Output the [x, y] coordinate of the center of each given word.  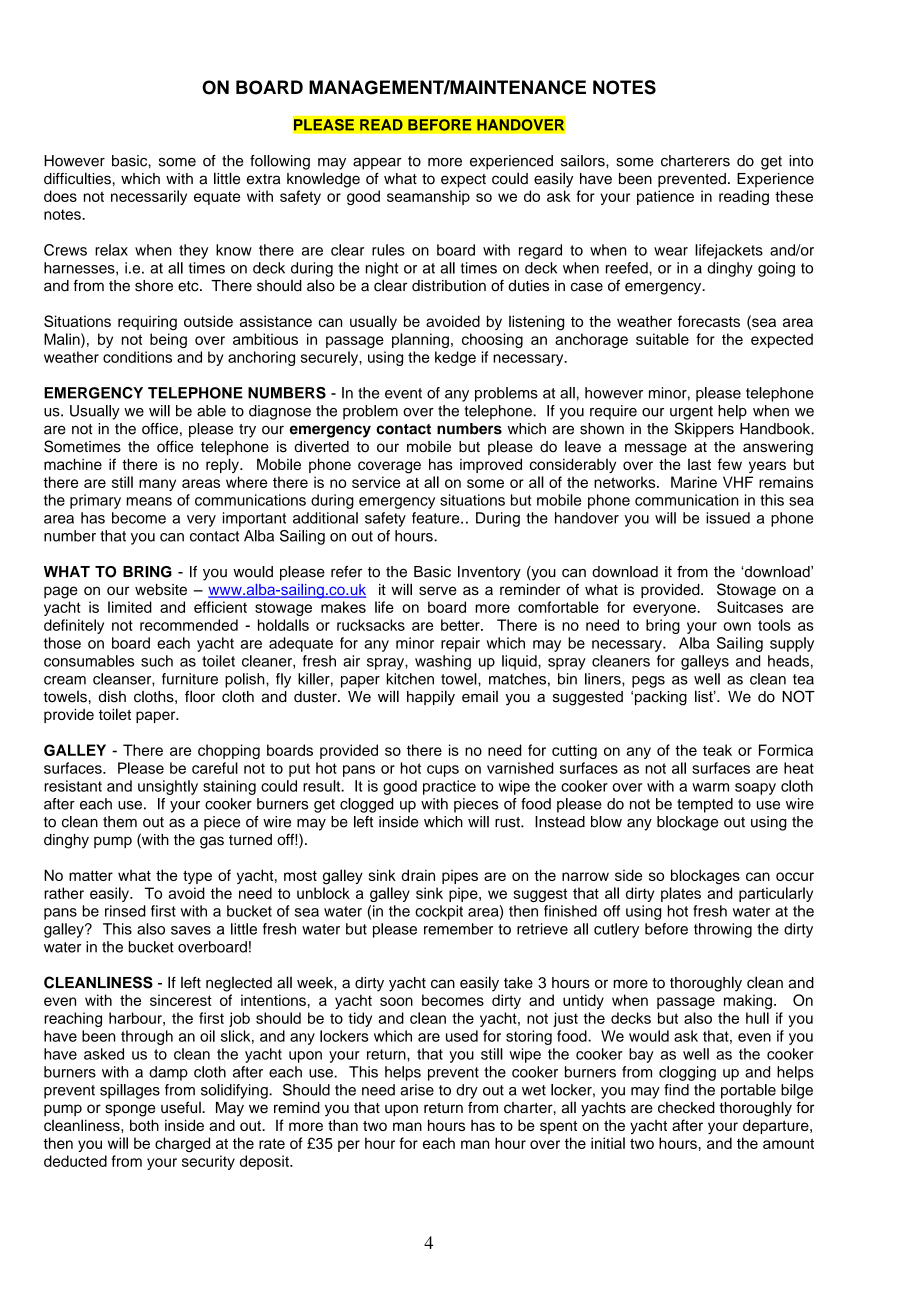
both [144, 1125]
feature [437, 518]
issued [728, 518]
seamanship [428, 197]
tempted [705, 805]
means [149, 501]
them [120, 822]
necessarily [149, 197]
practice [449, 787]
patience [665, 197]
